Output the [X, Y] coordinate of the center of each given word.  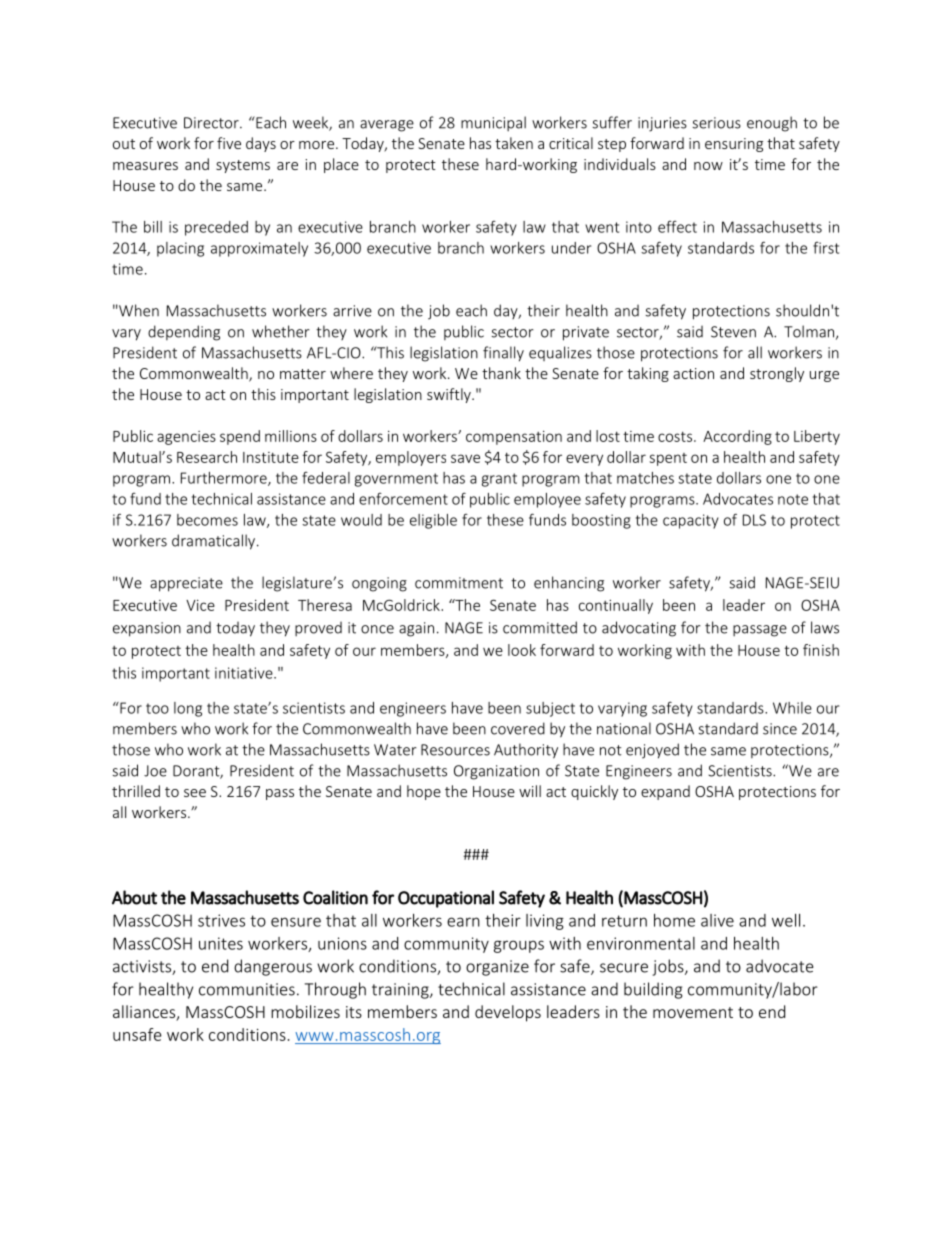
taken [514, 143]
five [229, 143]
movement [693, 1012]
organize [497, 968]
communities [247, 989]
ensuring [734, 145]
